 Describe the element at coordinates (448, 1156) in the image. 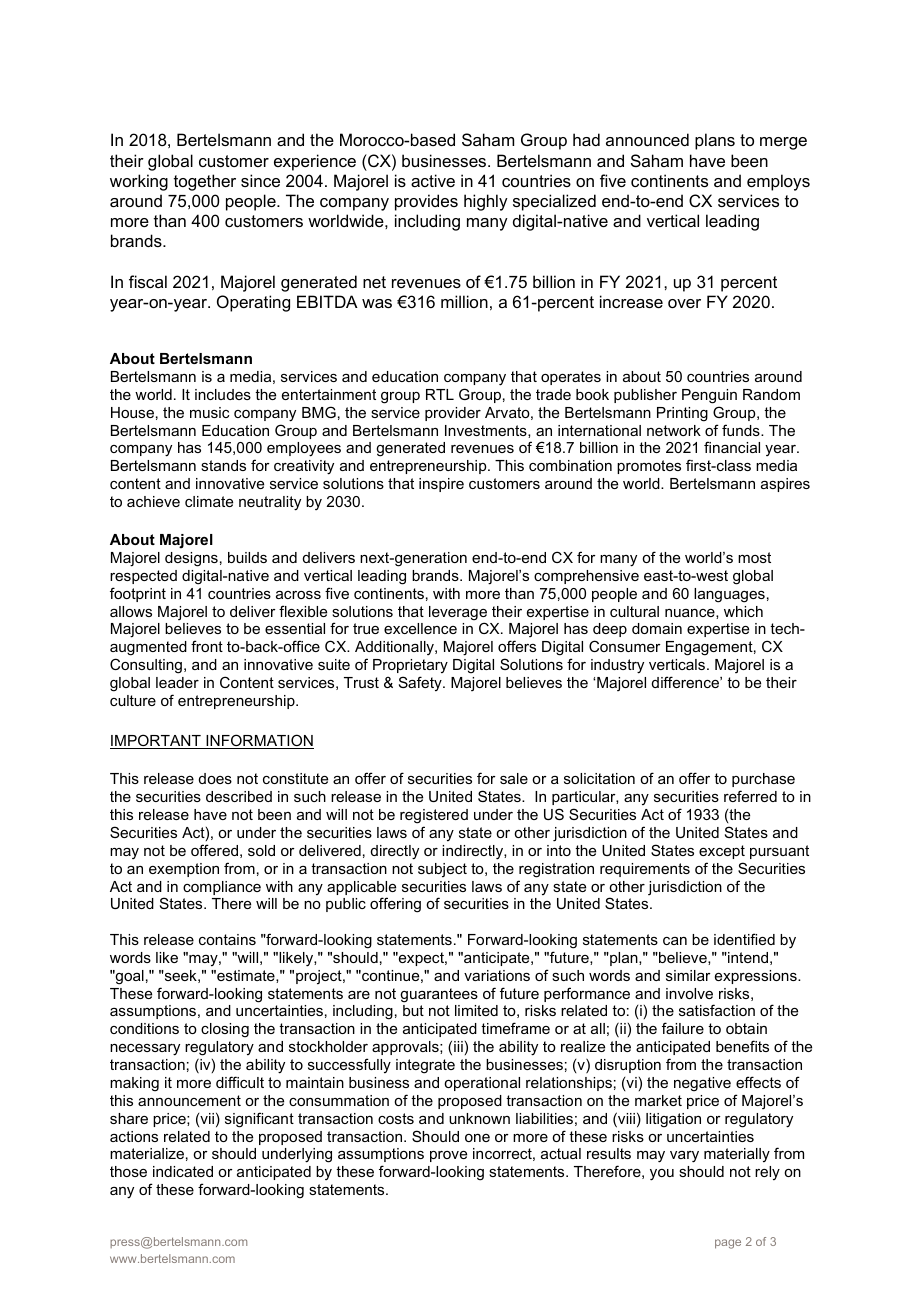

I see `prove` at that location.
